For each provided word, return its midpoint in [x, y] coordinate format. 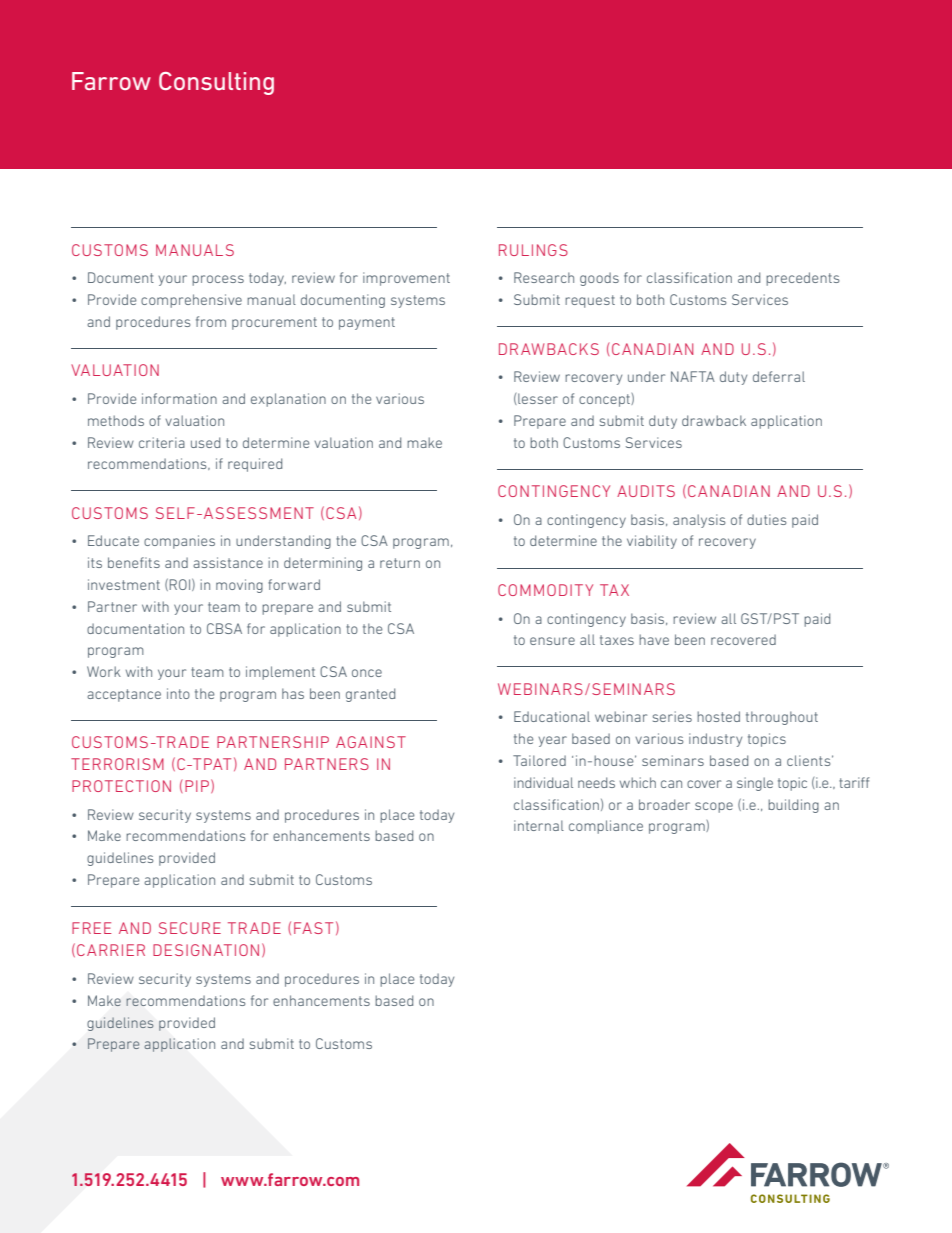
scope [714, 807]
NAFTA [693, 376]
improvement [406, 279]
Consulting [216, 83]
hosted [718, 716]
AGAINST [371, 742]
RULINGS [533, 250]
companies [179, 542]
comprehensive [191, 301]
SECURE [190, 928]
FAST [313, 928]
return [400, 563]
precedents [802, 279]
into [178, 693]
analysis [699, 521]
